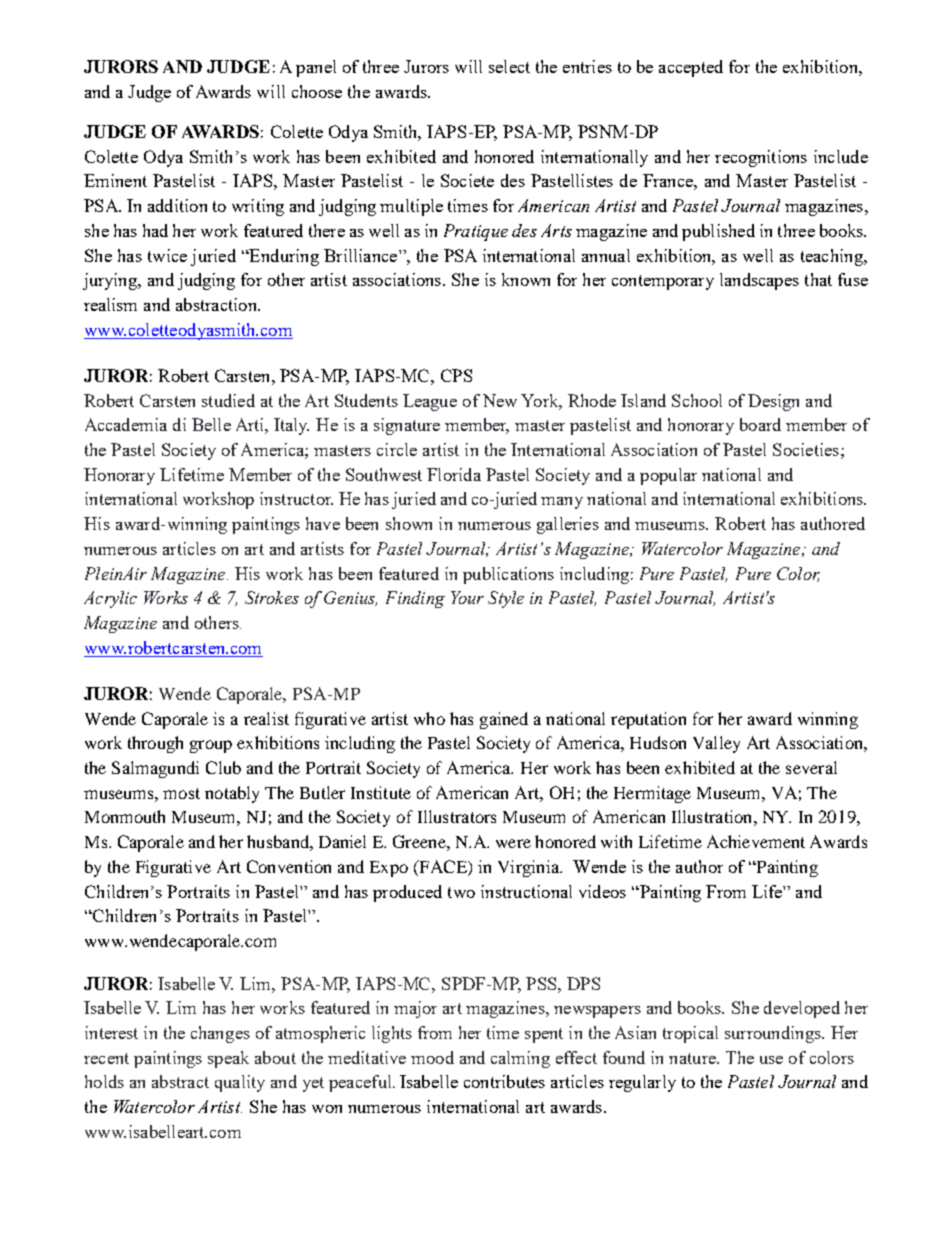 Image resolution: width=952 pixels, height=1233 pixels. I want to click on popular, so click(668, 476).
